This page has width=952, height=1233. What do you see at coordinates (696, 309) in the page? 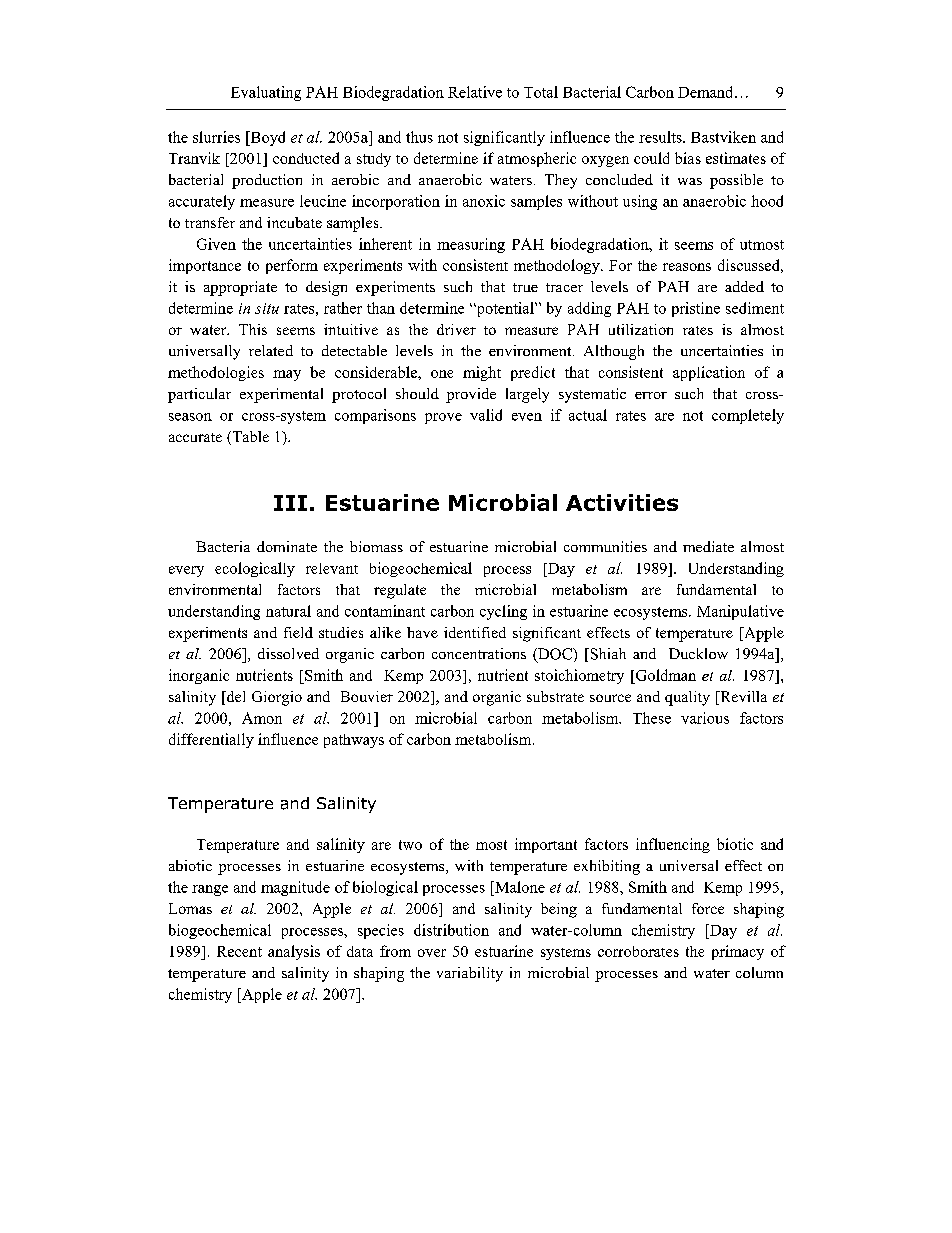
I see `pristine` at bounding box center [696, 309].
